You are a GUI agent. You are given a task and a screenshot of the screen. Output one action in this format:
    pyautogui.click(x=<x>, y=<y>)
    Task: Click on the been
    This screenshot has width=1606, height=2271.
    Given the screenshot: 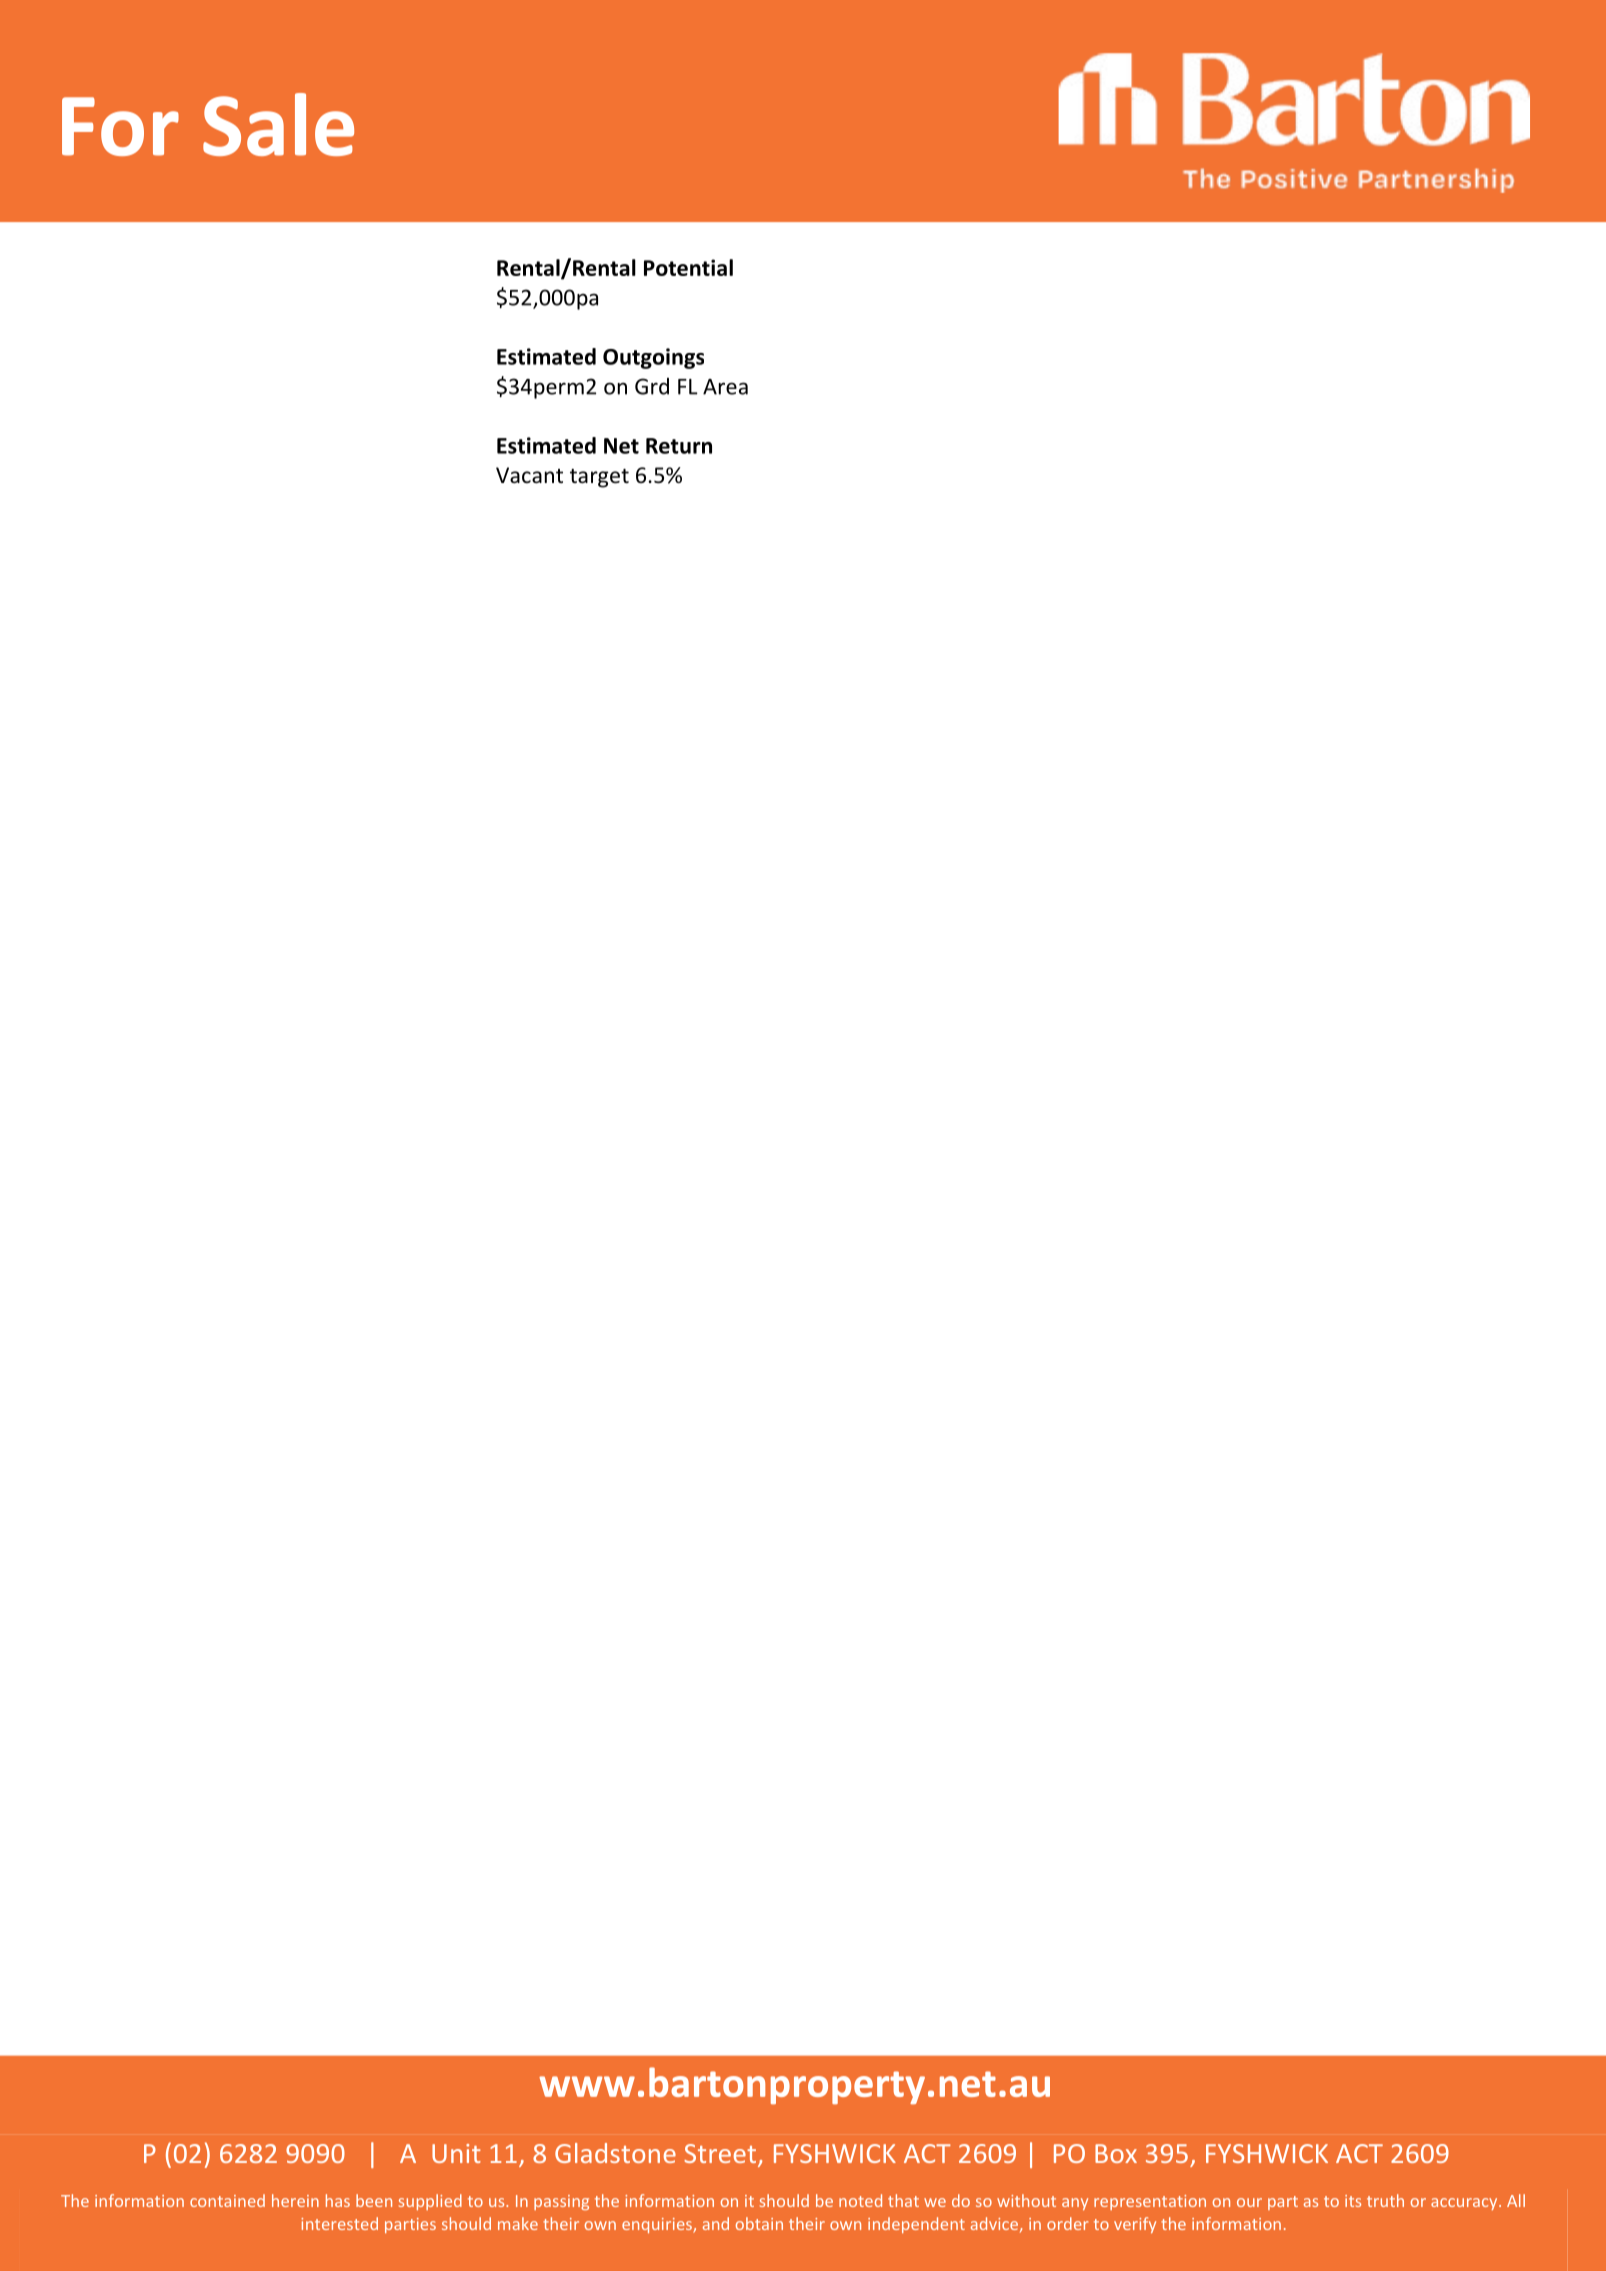 What is the action you would take?
    pyautogui.click(x=374, y=2200)
